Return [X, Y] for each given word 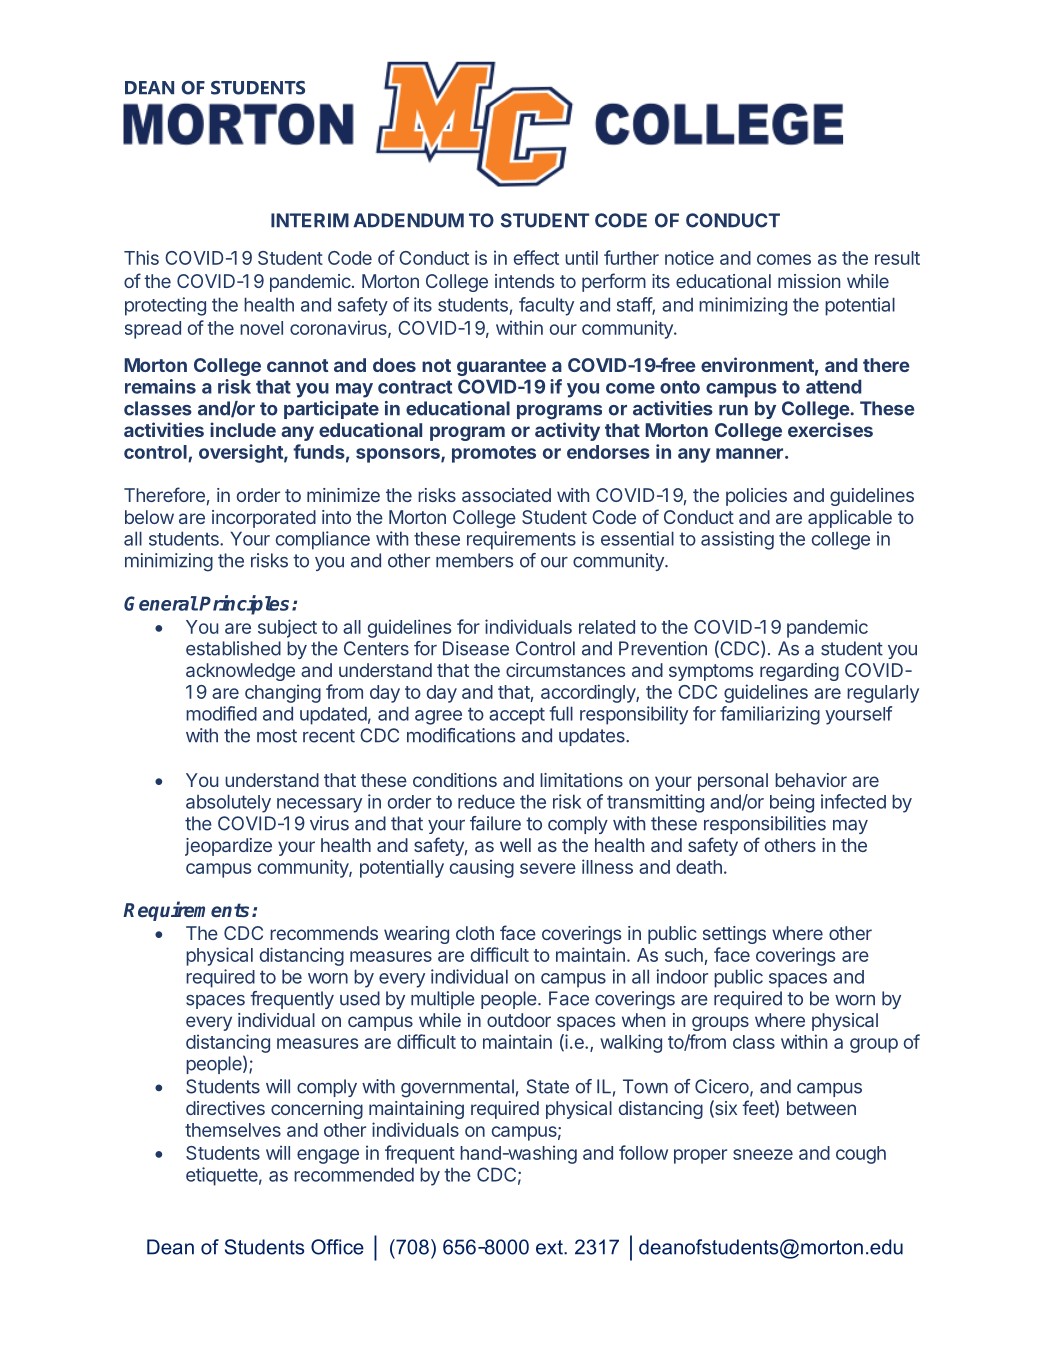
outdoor [519, 1020]
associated [506, 495]
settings [734, 935]
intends [524, 281]
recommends [324, 933]
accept [517, 716]
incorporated [264, 519]
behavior [811, 780]
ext [550, 1247]
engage [328, 1156]
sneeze [763, 1154]
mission [809, 281]
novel [261, 328]
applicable [850, 519]
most [277, 736]
